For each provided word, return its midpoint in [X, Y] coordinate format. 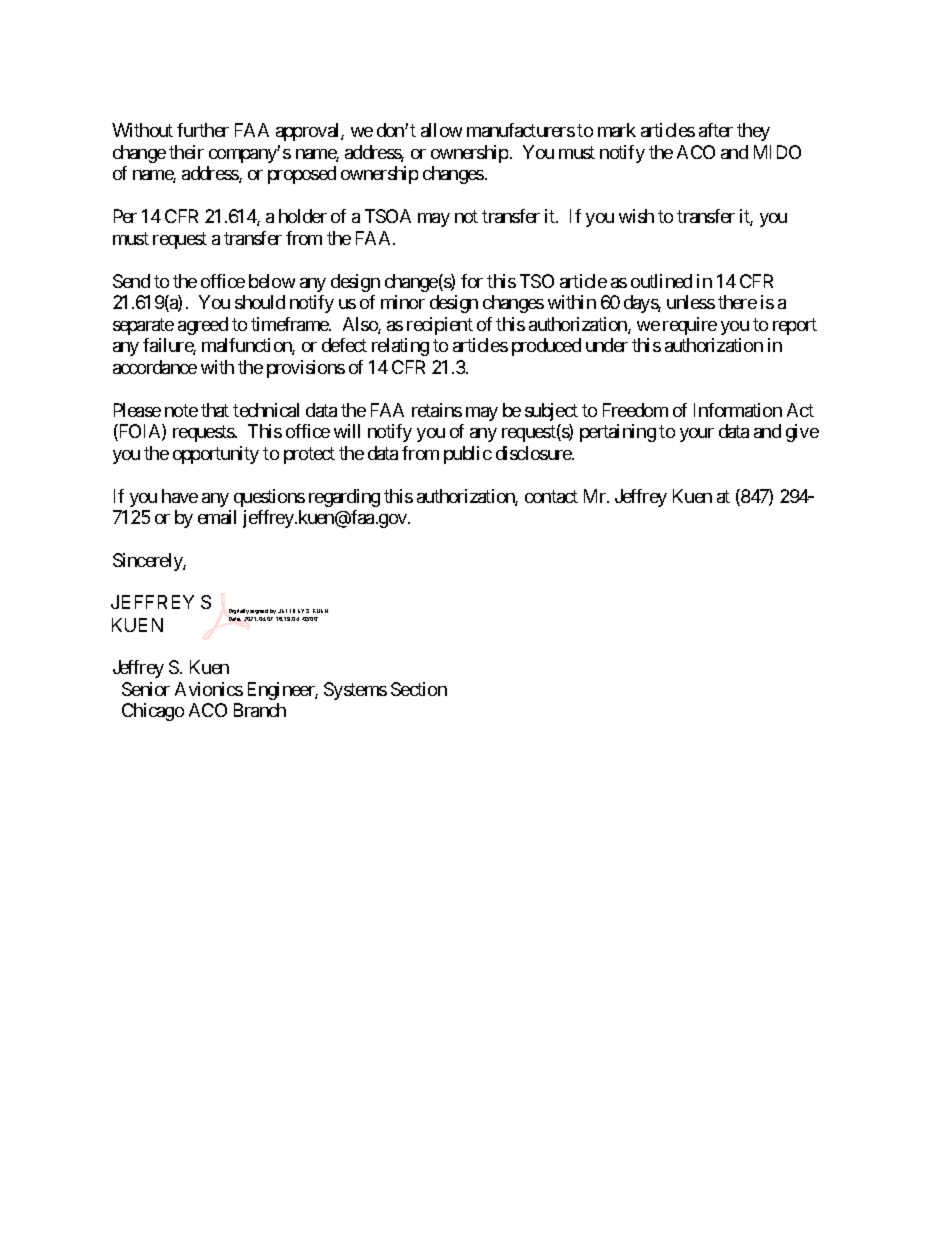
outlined [661, 281]
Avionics [209, 689]
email [217, 517]
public [468, 455]
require [690, 326]
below [272, 281]
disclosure [534, 453]
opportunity [216, 455]
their [186, 152]
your [697, 435]
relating [400, 347]
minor [403, 302]
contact [551, 496]
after [716, 130]
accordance [155, 367]
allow [441, 130]
